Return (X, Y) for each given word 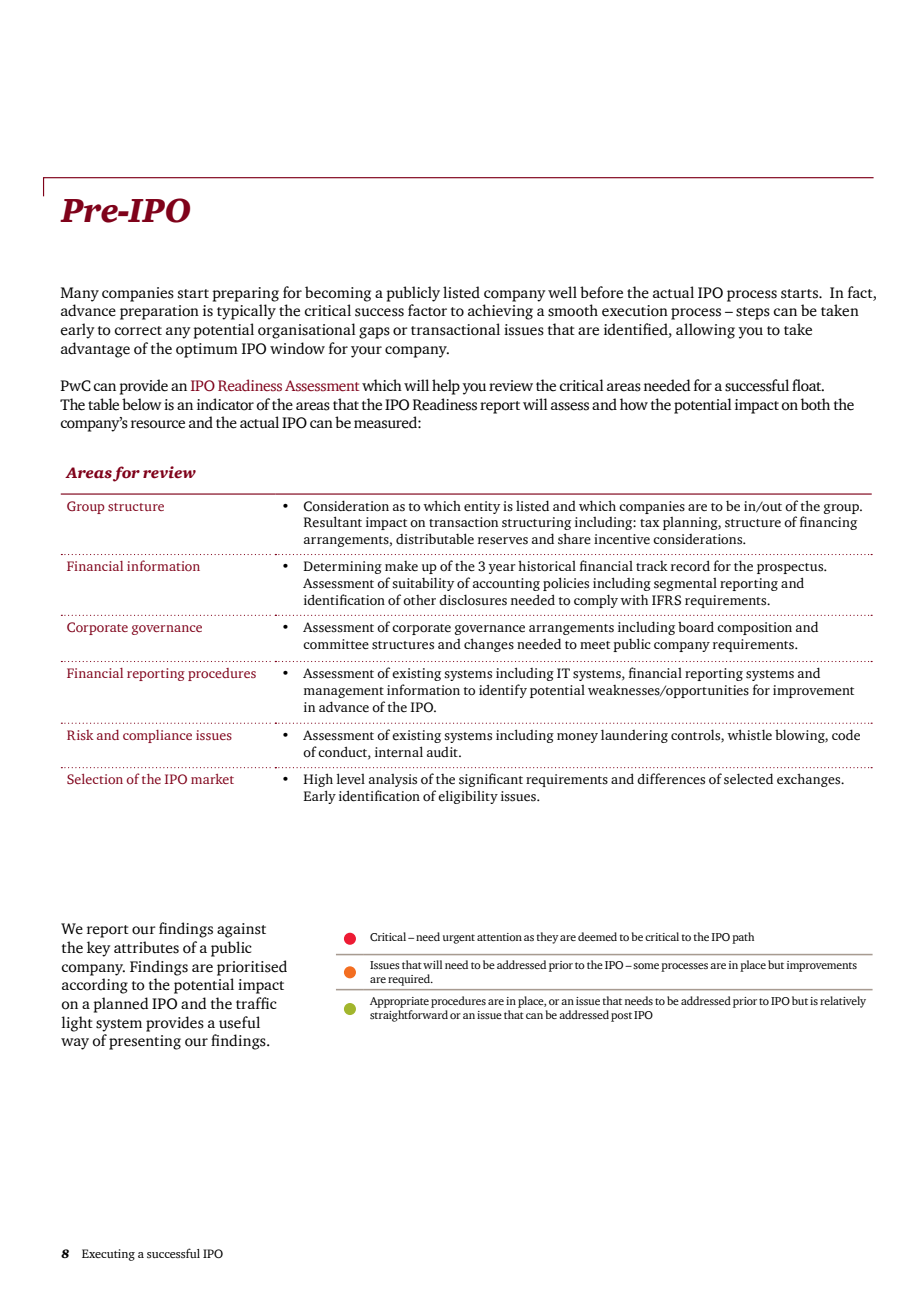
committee (336, 644)
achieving (500, 312)
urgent (459, 939)
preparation (159, 312)
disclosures (473, 600)
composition (754, 628)
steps (753, 313)
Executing (108, 1255)
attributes (146, 947)
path (743, 938)
